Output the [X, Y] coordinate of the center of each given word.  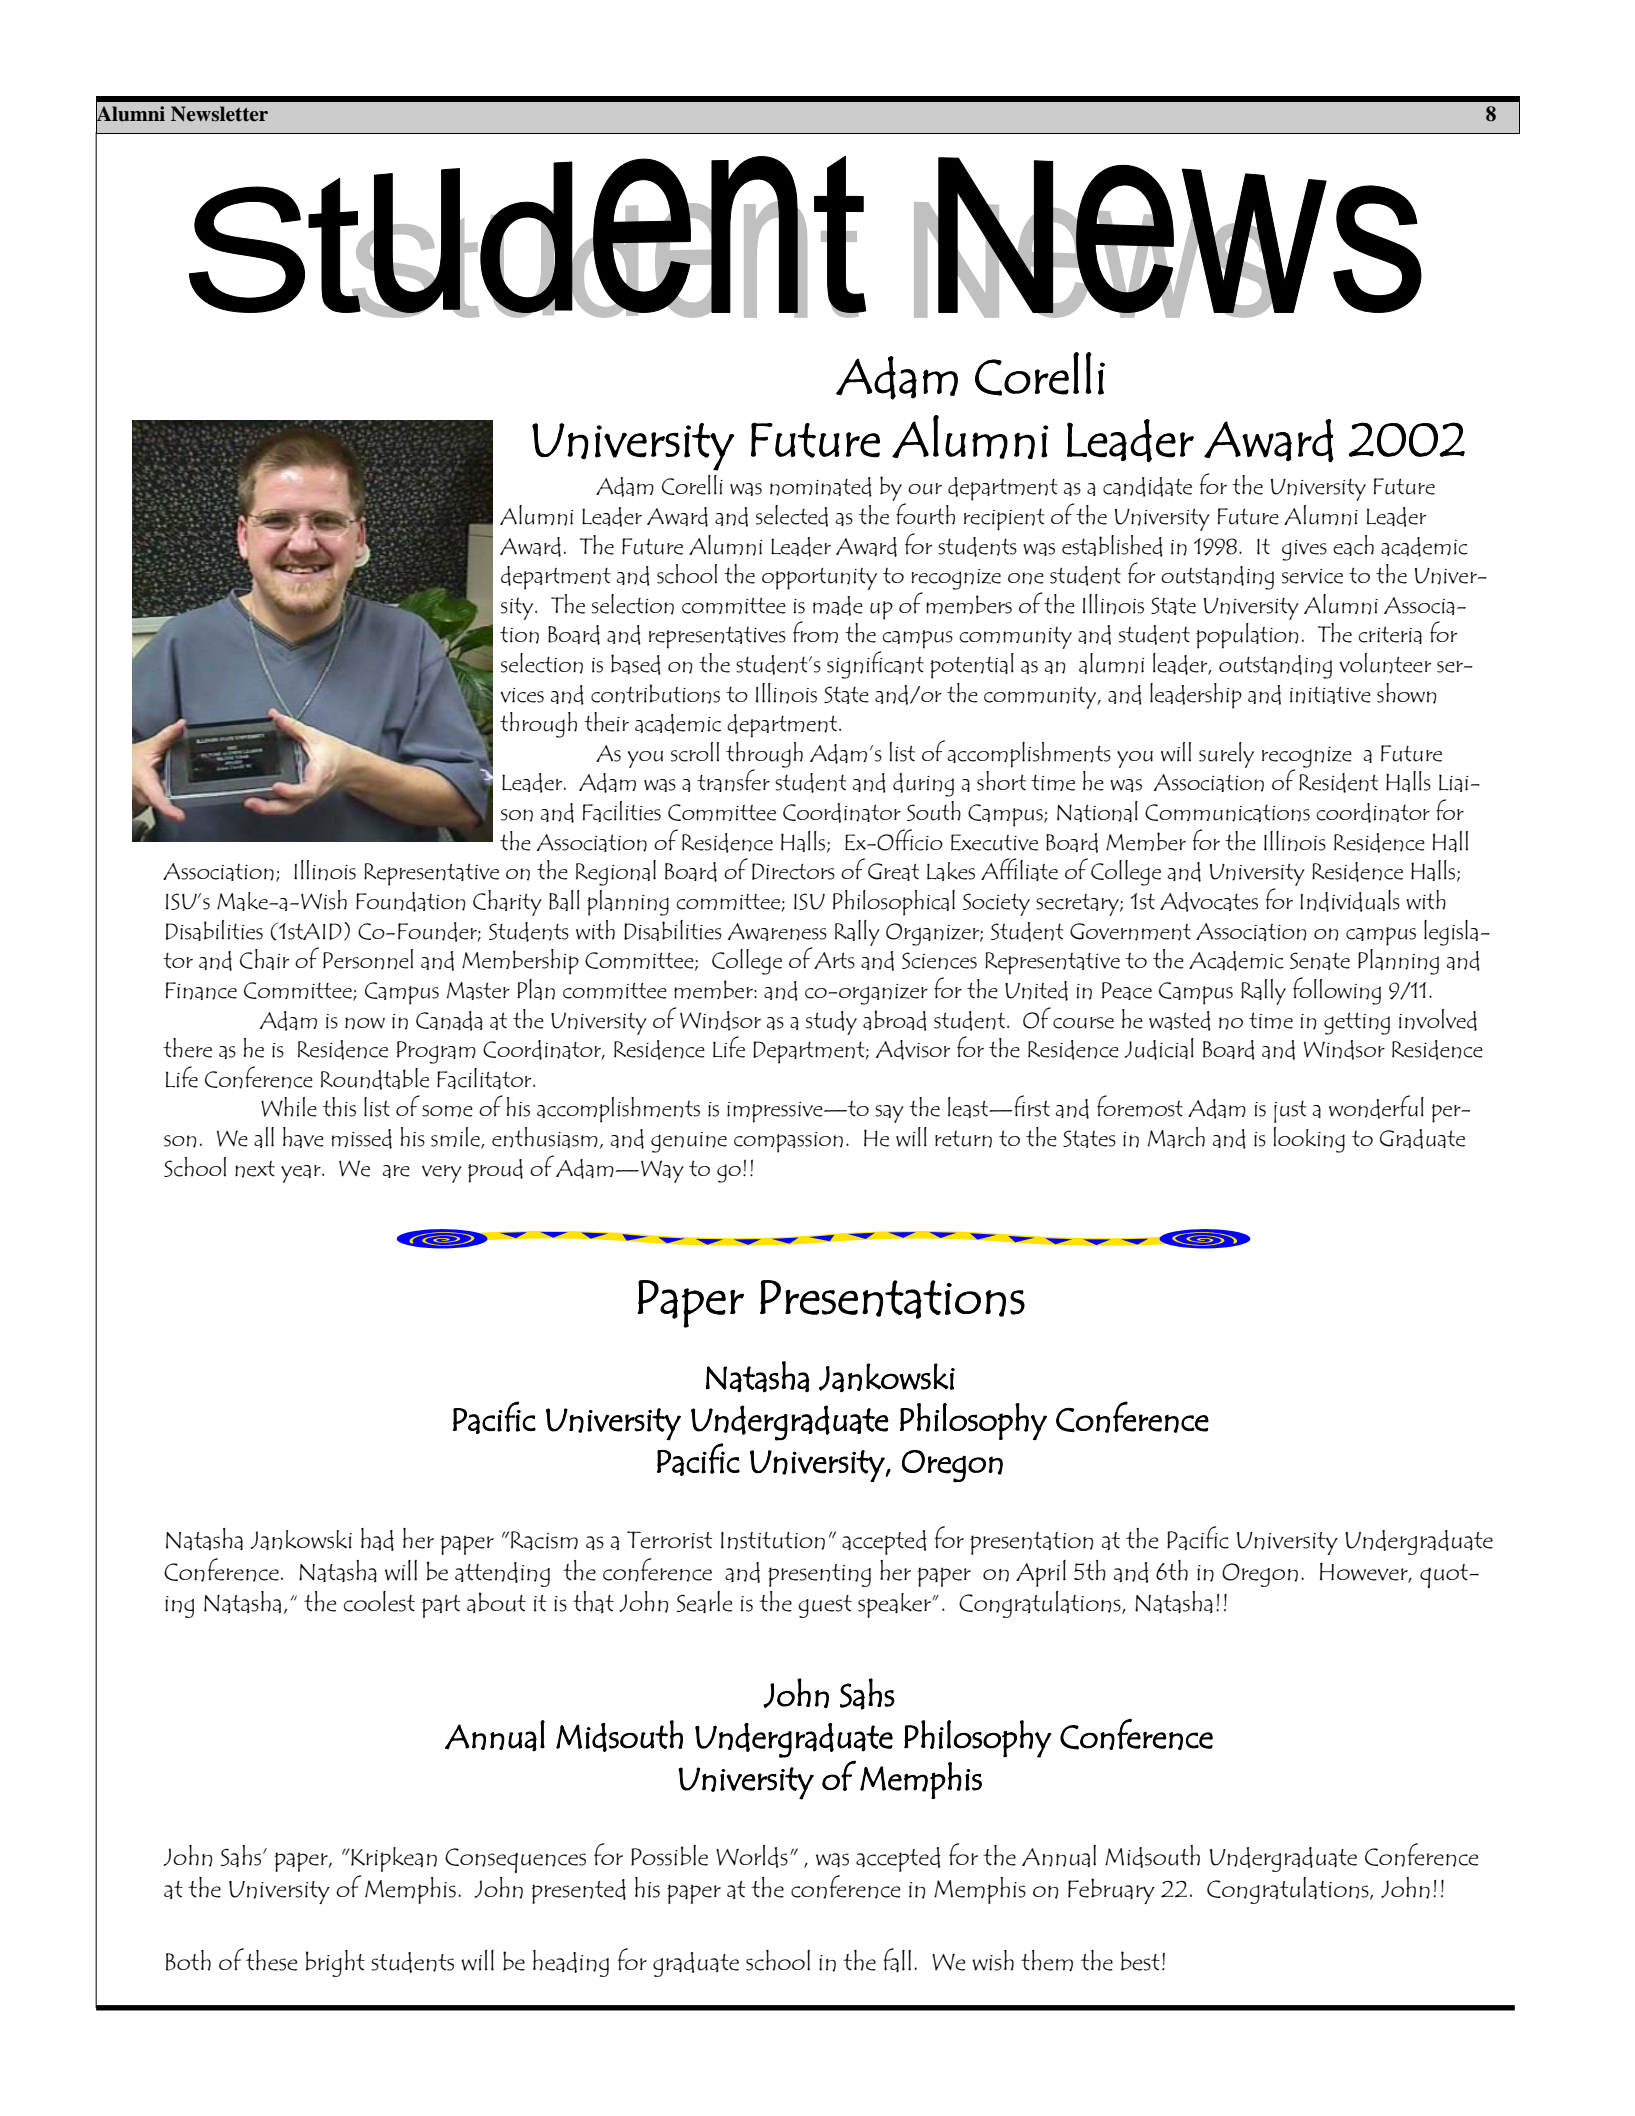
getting [1357, 1023]
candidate [1147, 487]
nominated [821, 487]
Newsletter [219, 114]
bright [335, 1963]
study [831, 1023]
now [365, 1023]
